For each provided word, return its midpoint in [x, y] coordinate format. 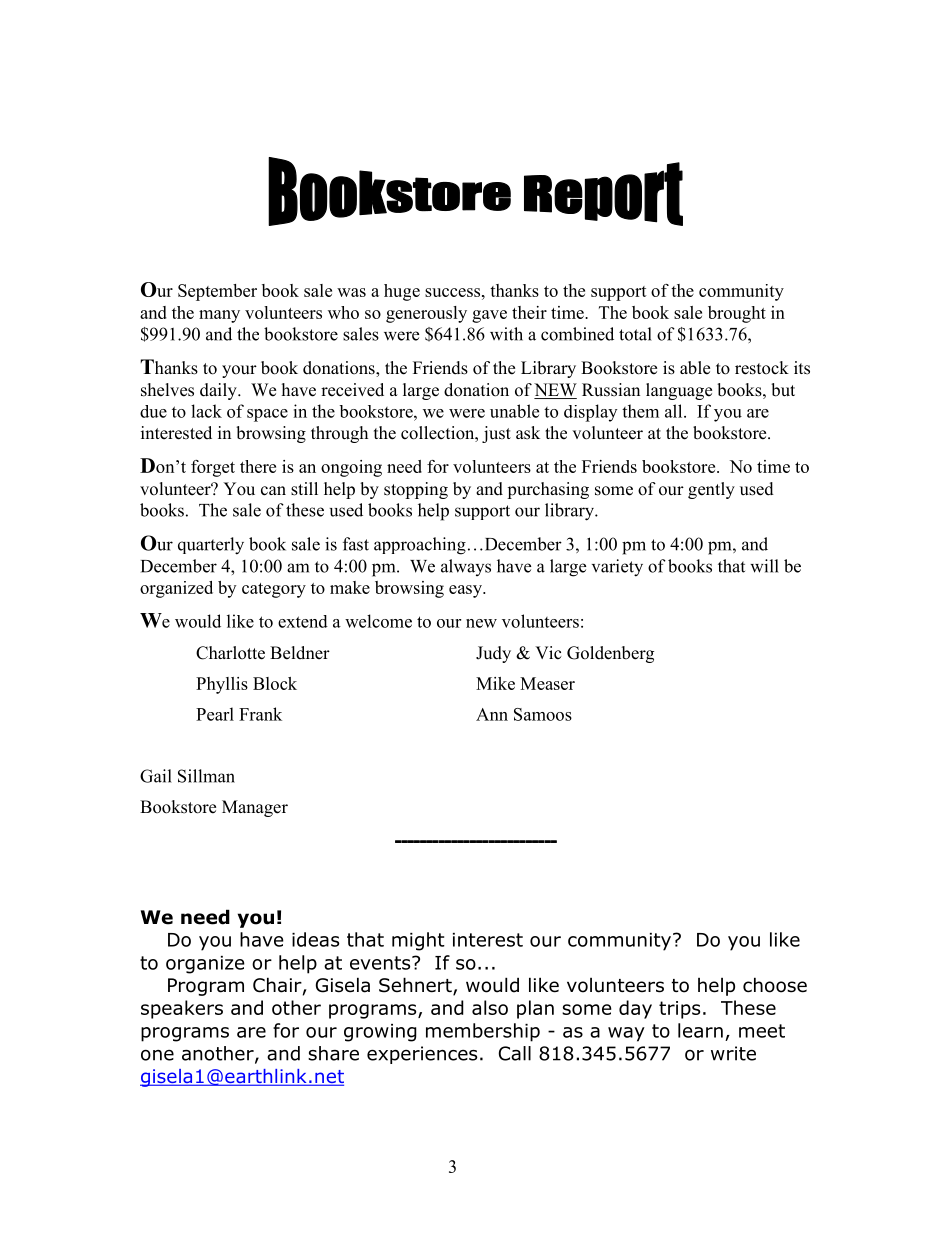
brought [737, 314]
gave [489, 316]
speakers [182, 1009]
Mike [495, 683]
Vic [548, 653]
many [219, 316]
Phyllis [222, 685]
